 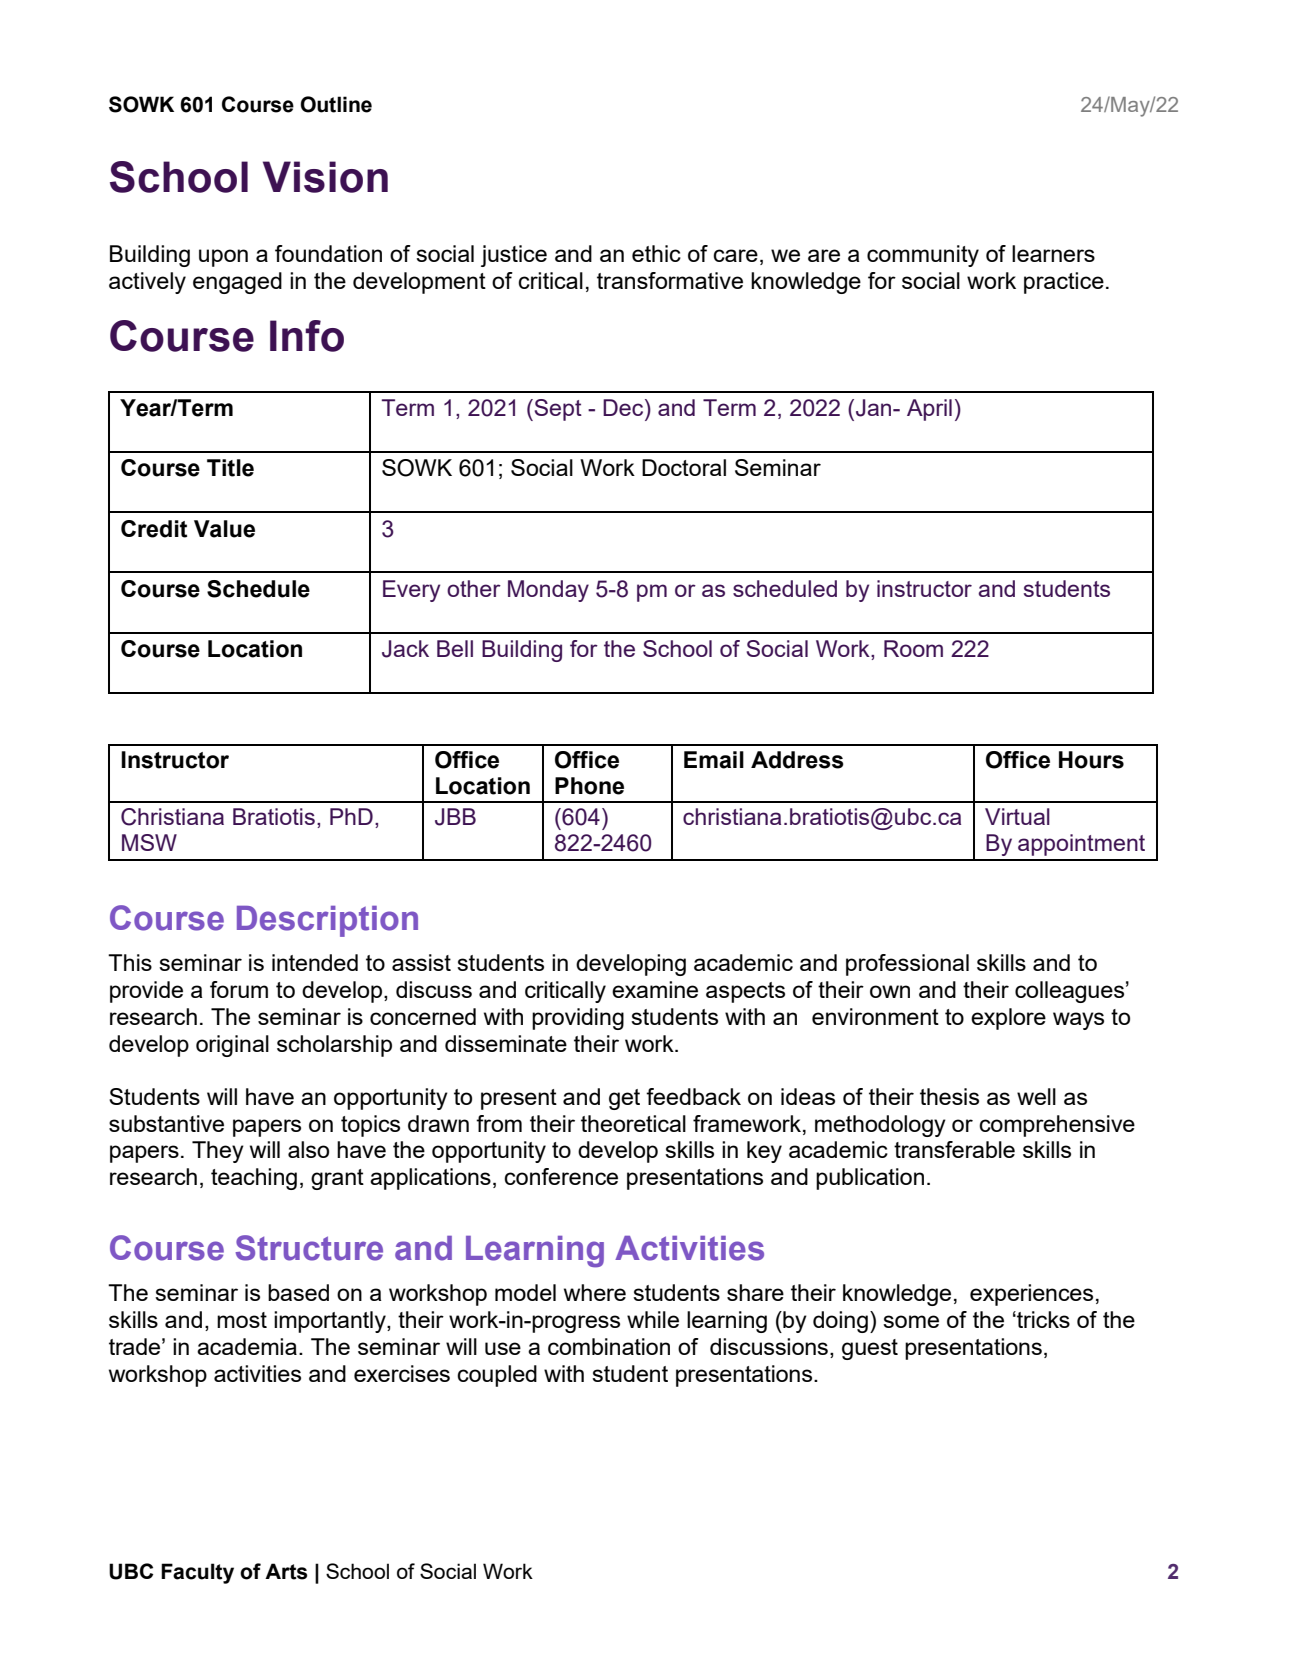 I want to click on Vision, so click(x=325, y=177).
